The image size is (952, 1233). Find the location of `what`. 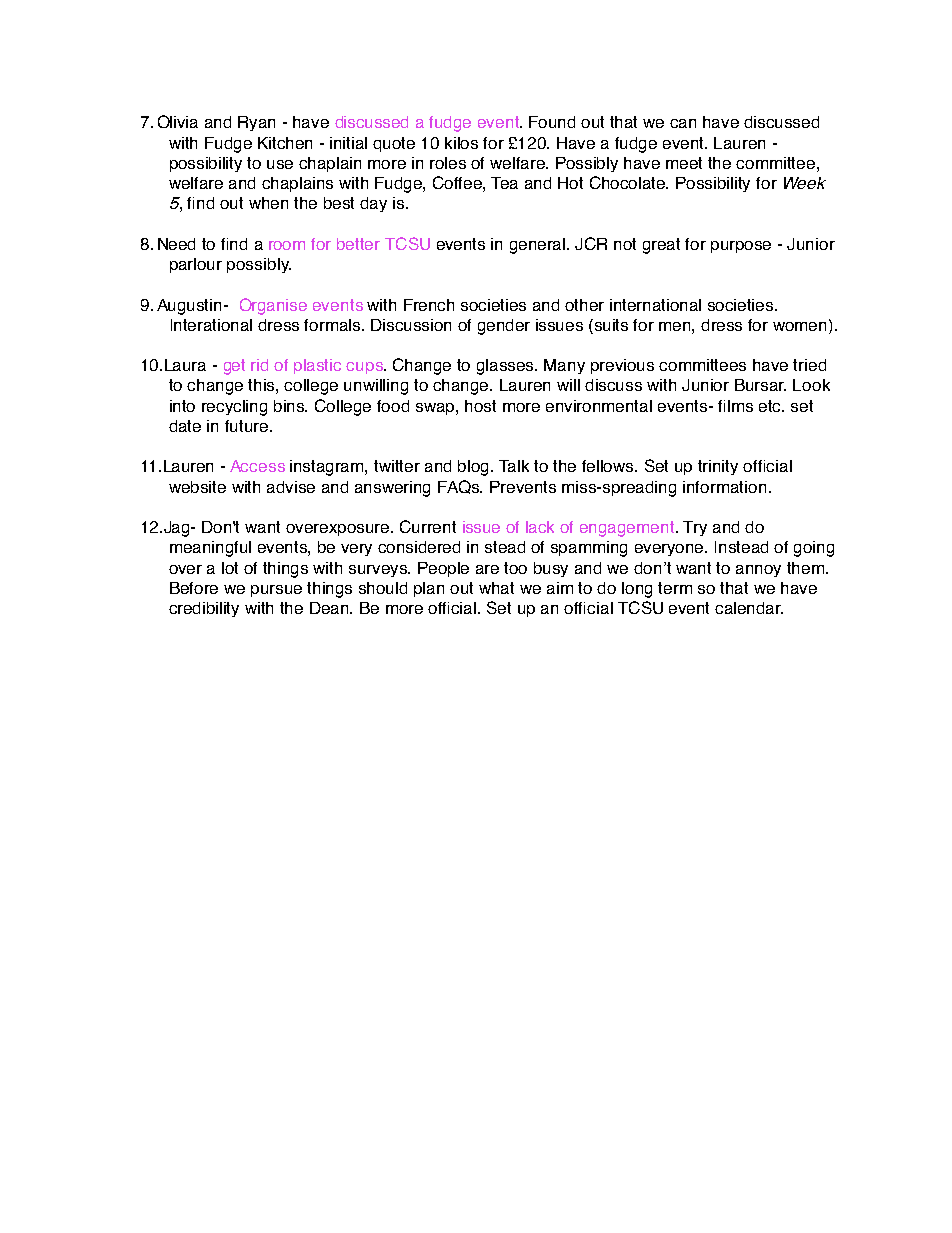

what is located at coordinates (496, 588).
